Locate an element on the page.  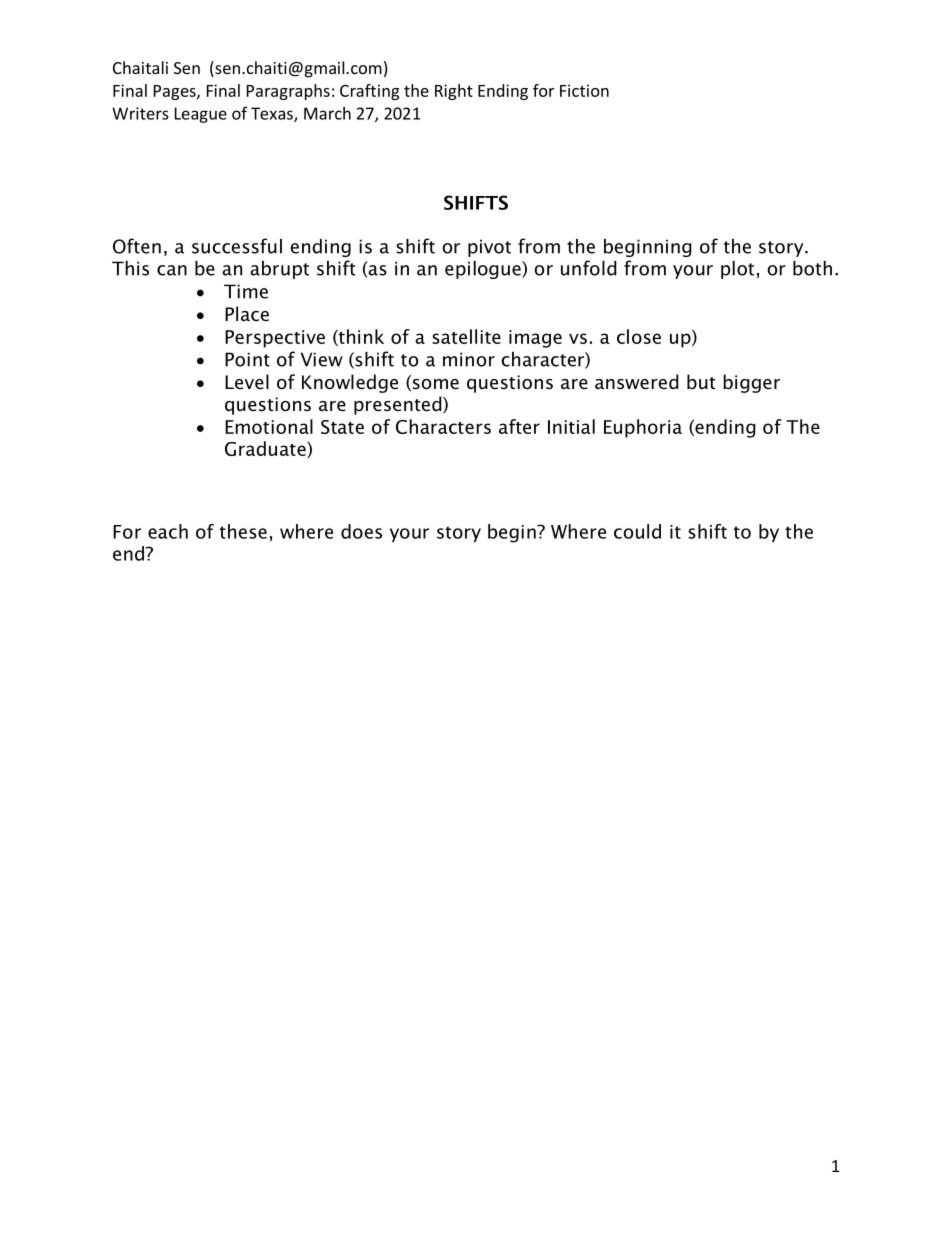
League is located at coordinates (201, 115).
